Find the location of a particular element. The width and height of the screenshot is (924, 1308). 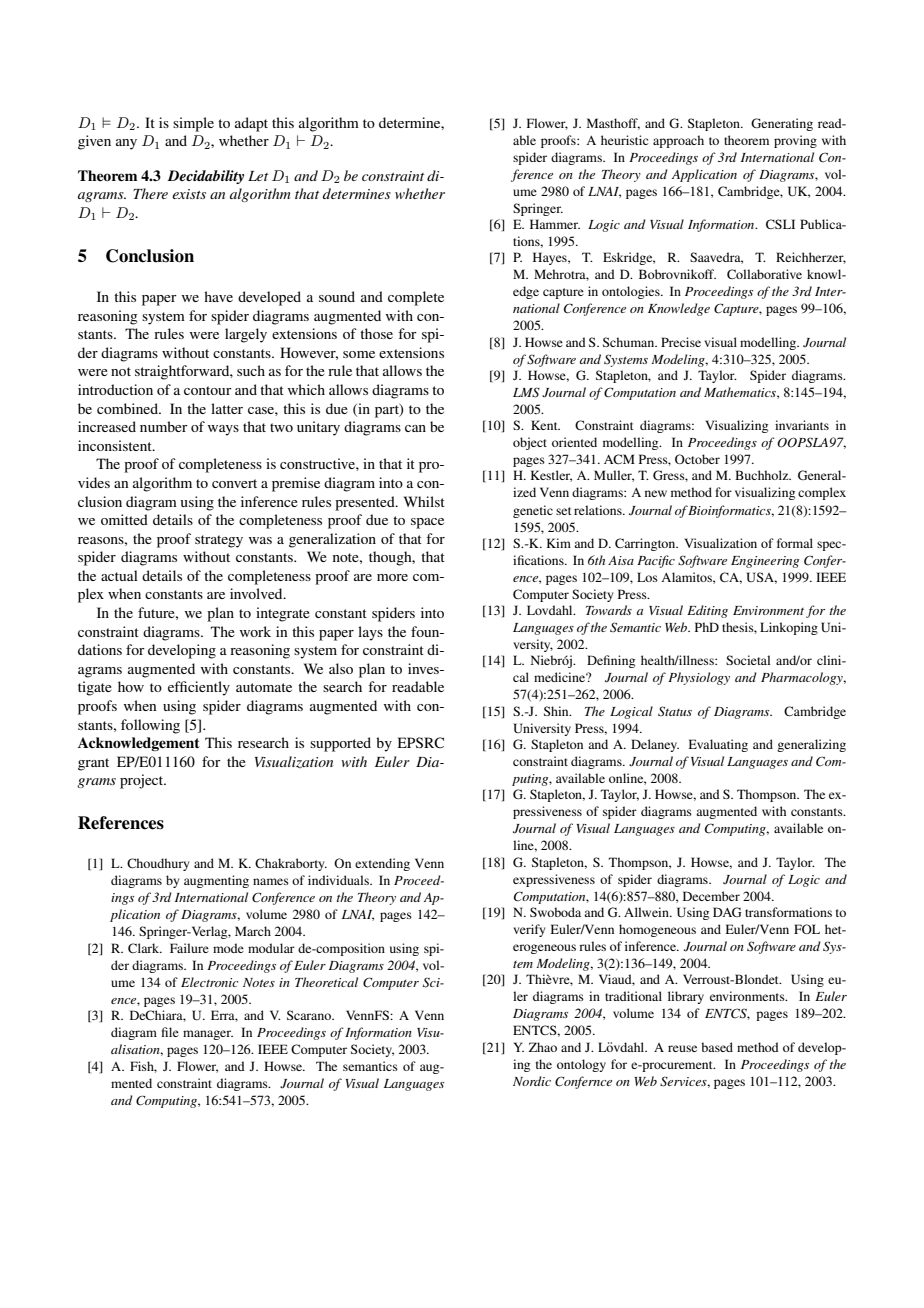

Choudhury is located at coordinates (158, 864).
